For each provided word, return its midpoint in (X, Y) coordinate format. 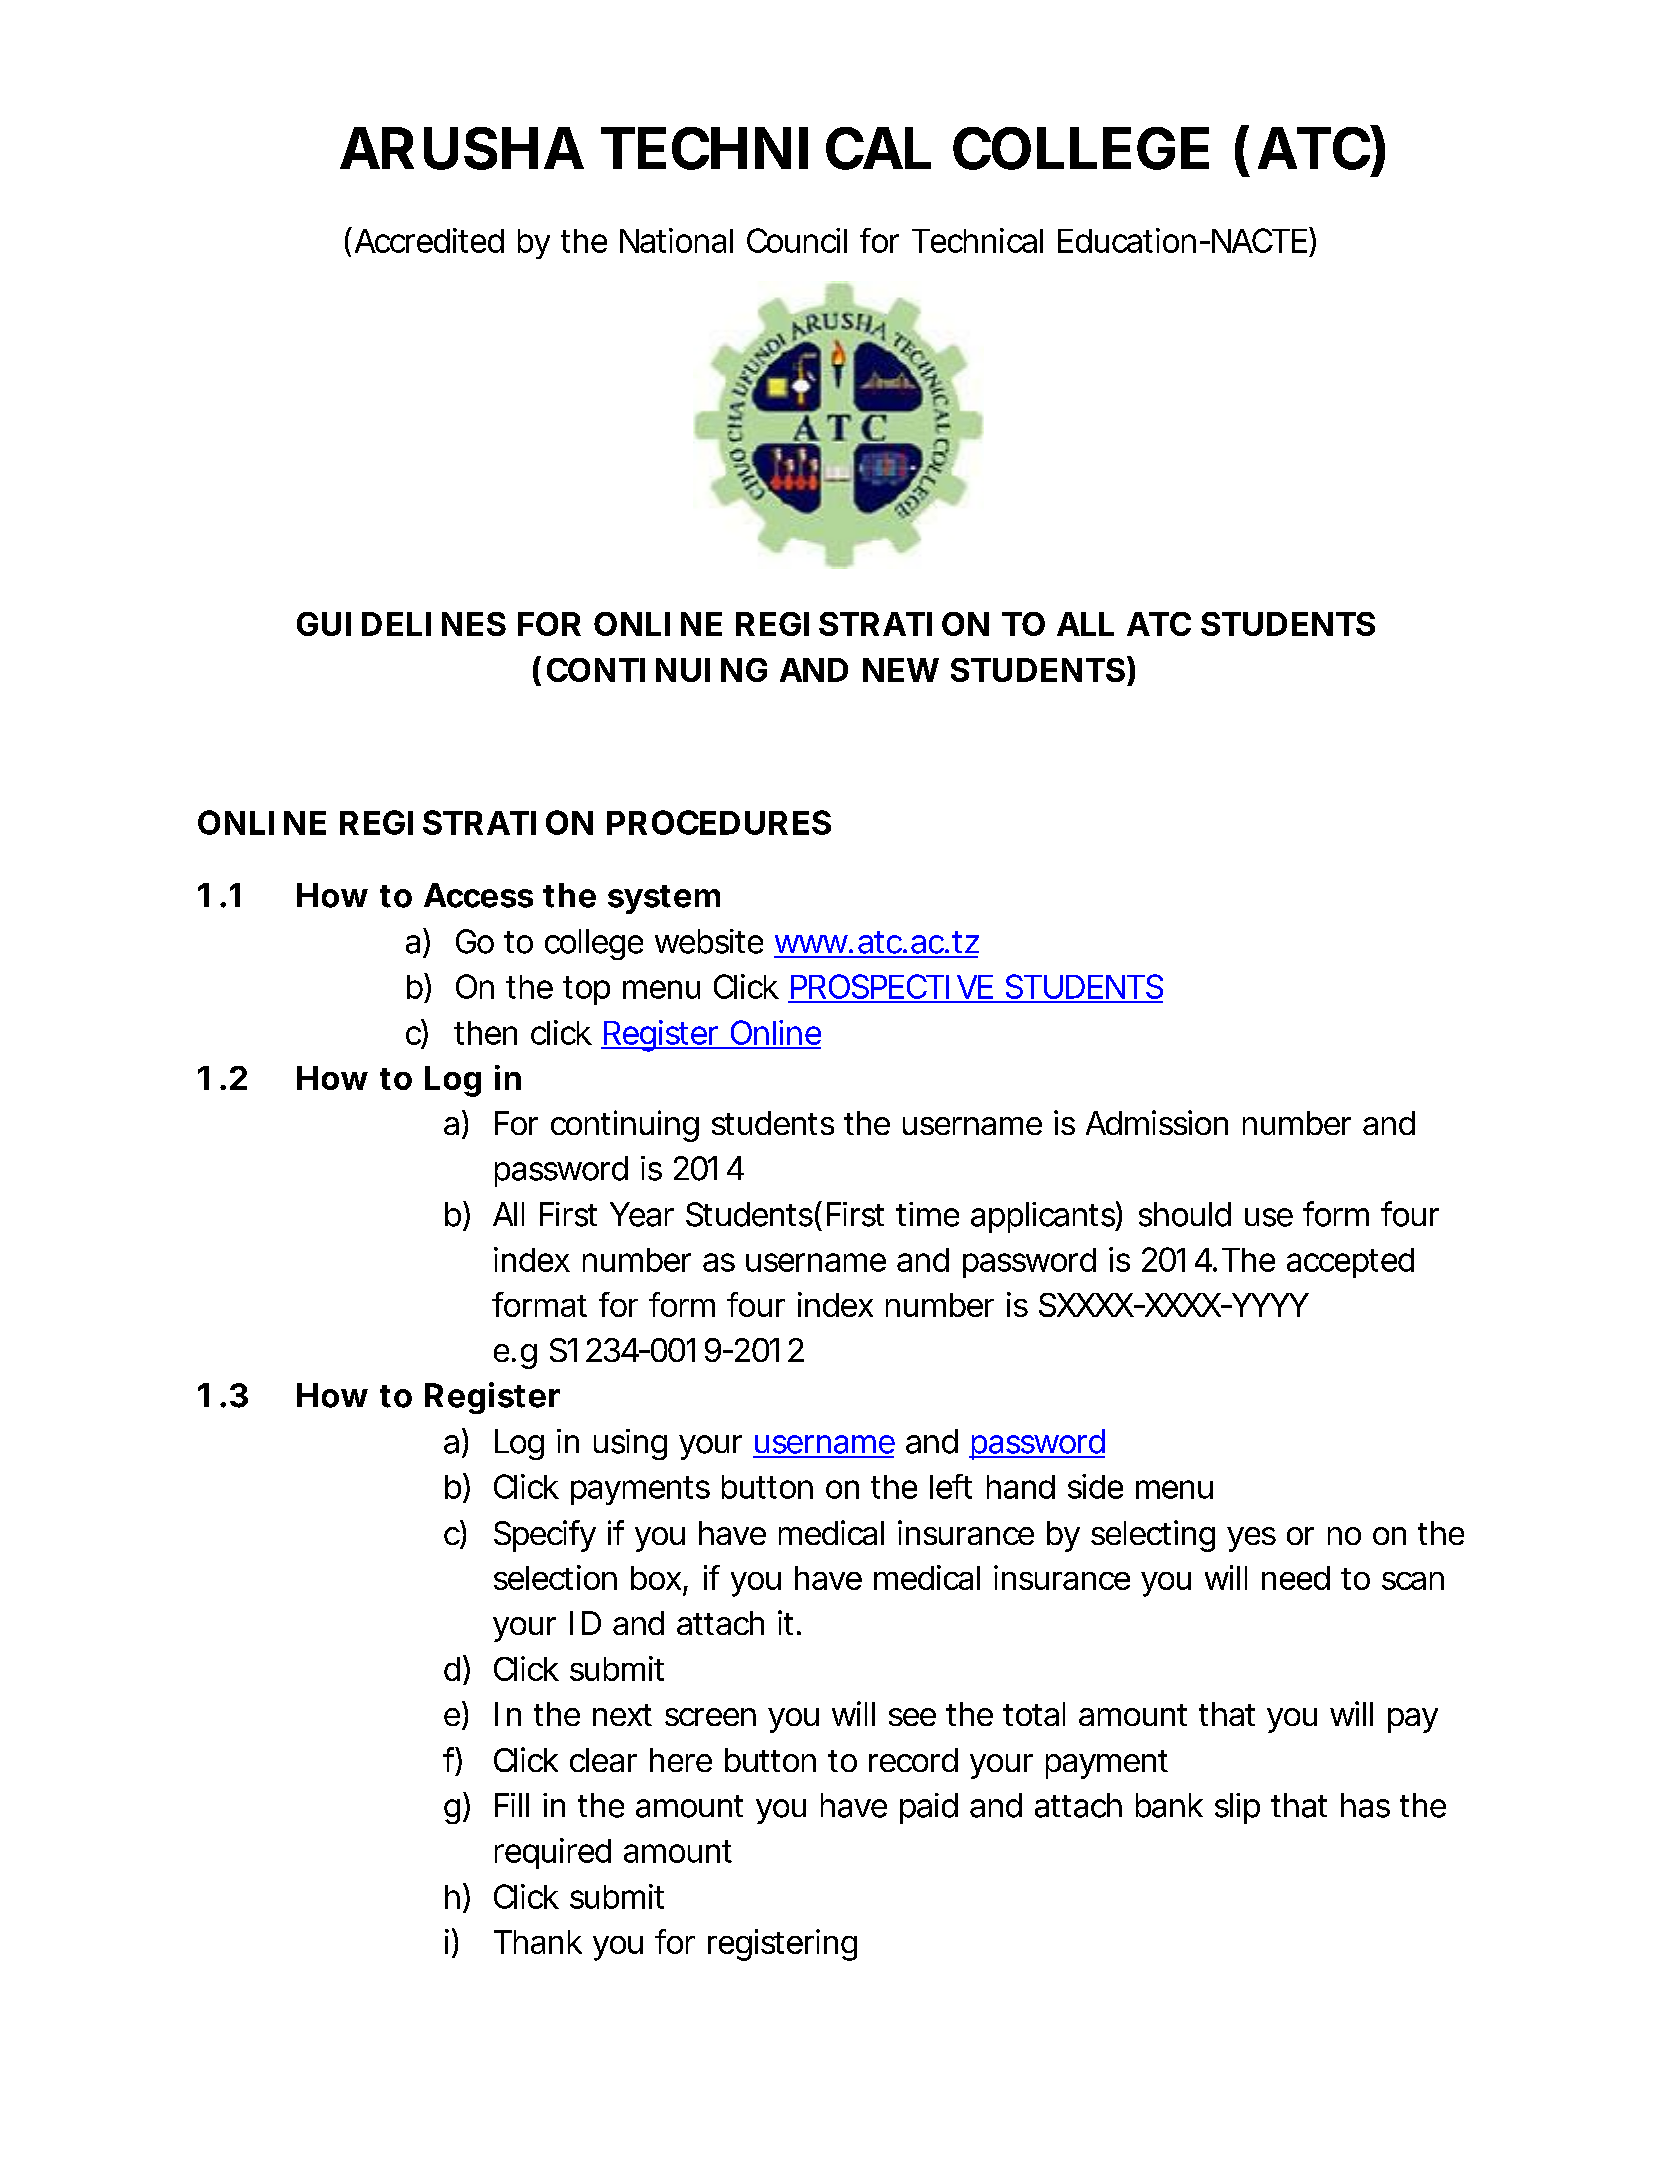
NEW (901, 670)
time (927, 1214)
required (553, 1853)
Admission (1157, 1122)
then (485, 1033)
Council (797, 240)
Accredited (429, 240)
